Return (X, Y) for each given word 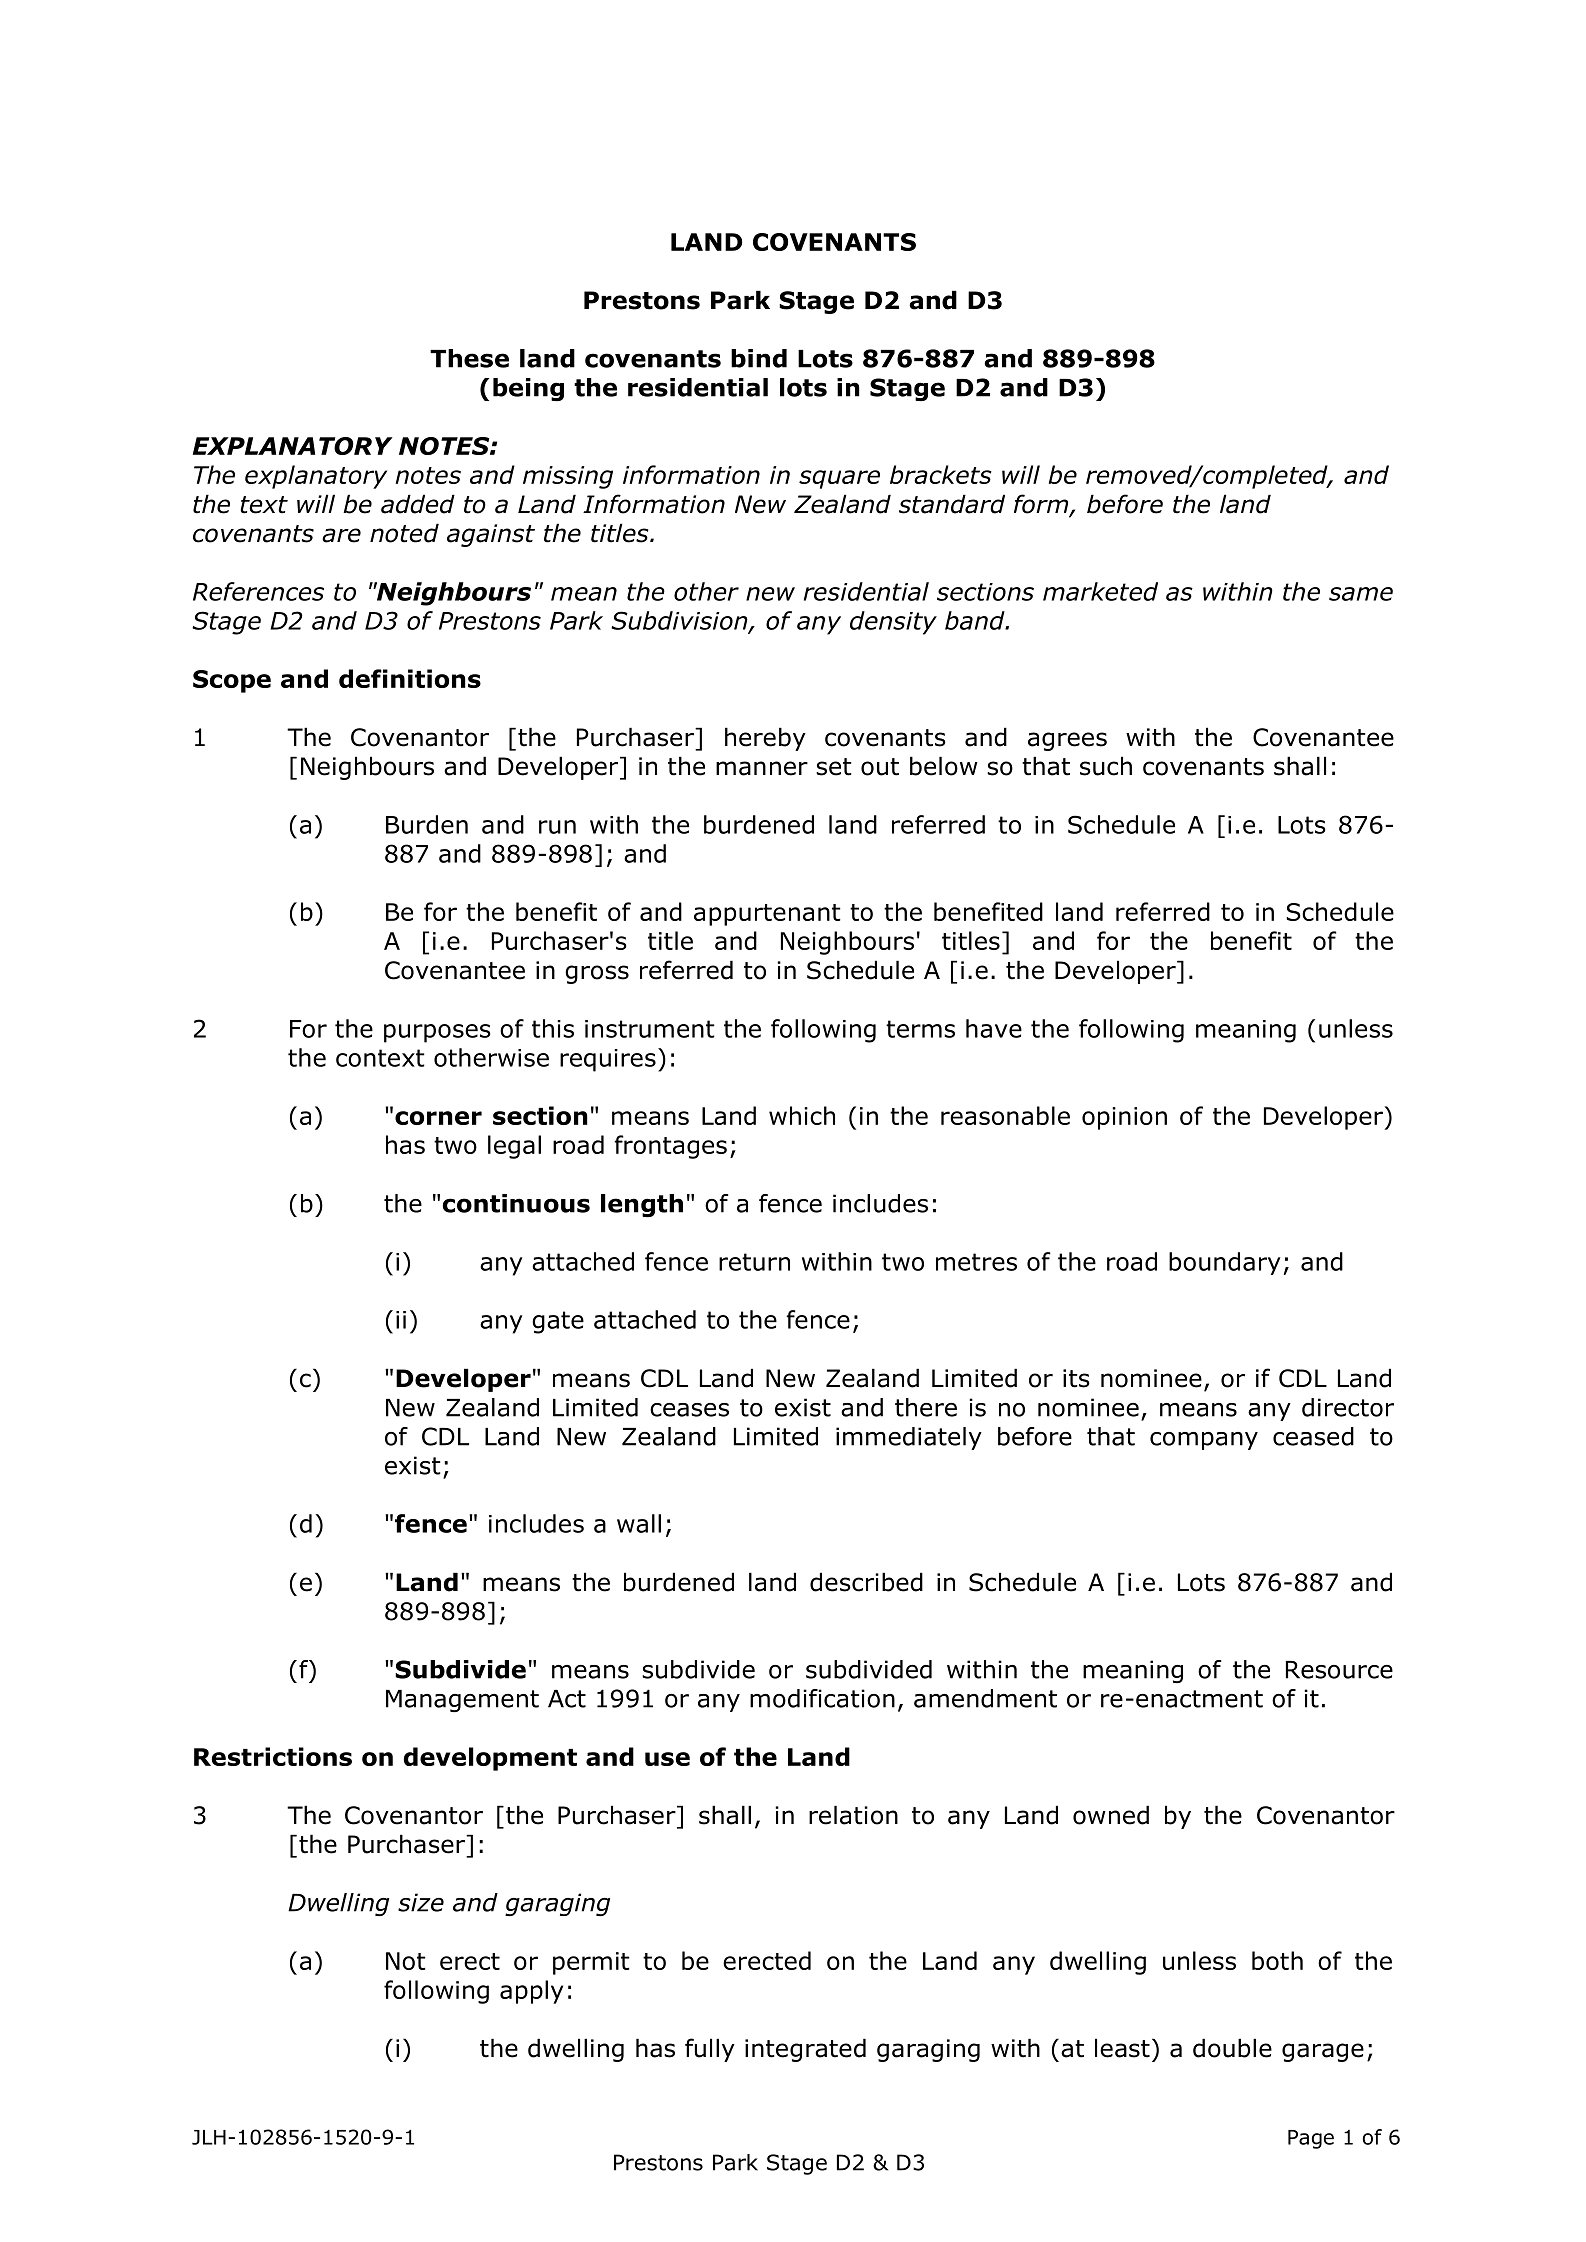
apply (531, 1992)
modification (822, 1698)
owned (1111, 1815)
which (802, 1115)
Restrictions (273, 1756)
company (1204, 1441)
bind (759, 358)
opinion (1124, 1118)
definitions (410, 678)
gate (558, 1322)
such (1106, 766)
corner (438, 1118)
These (469, 358)
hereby (765, 739)
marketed (1100, 591)
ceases (689, 1410)
